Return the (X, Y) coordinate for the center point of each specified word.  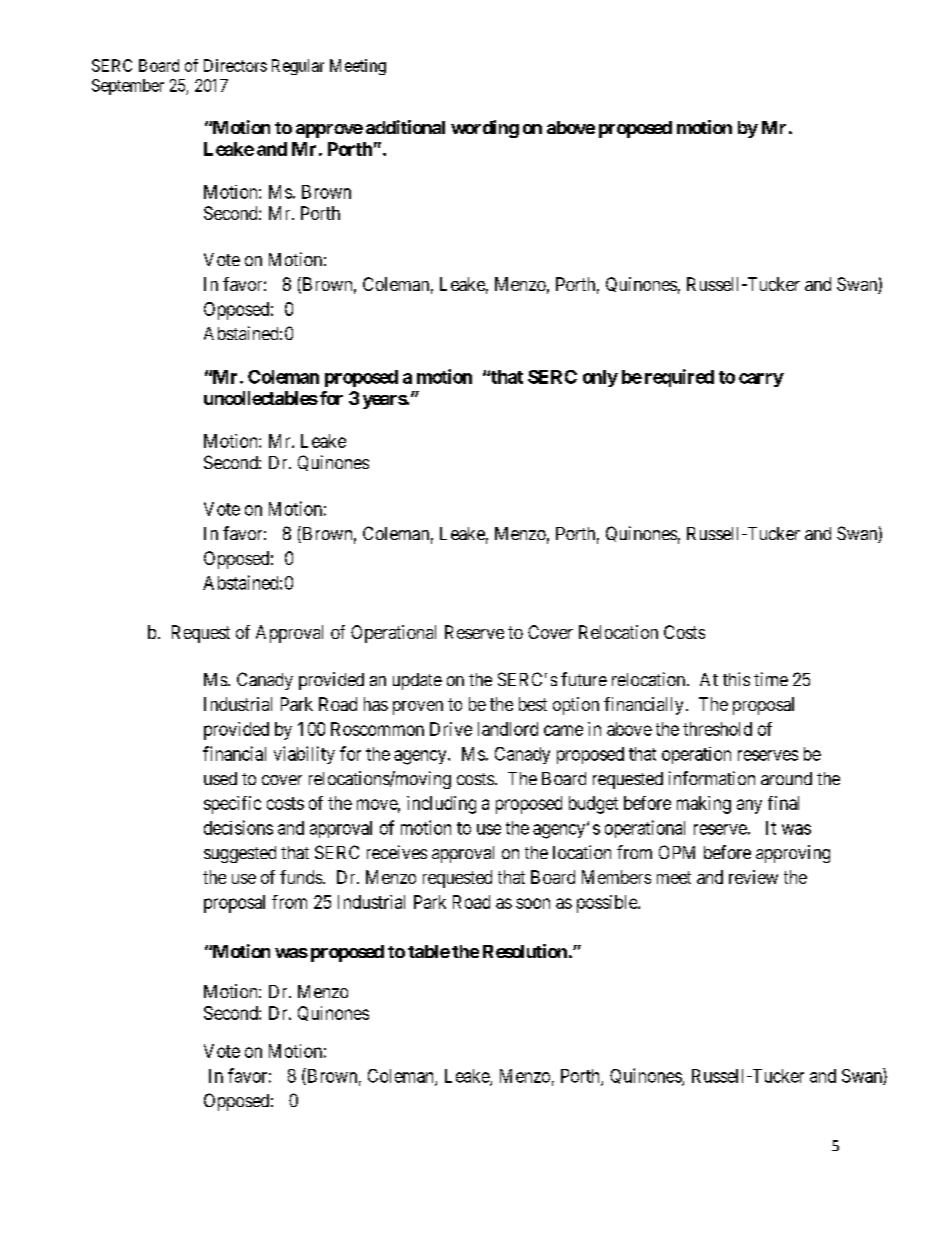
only (600, 378)
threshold (717, 729)
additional (405, 127)
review (753, 877)
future (584, 679)
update (417, 681)
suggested (240, 854)
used (220, 778)
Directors (235, 65)
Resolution (525, 951)
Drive (451, 729)
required (679, 378)
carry (761, 380)
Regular (298, 67)
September (128, 87)
